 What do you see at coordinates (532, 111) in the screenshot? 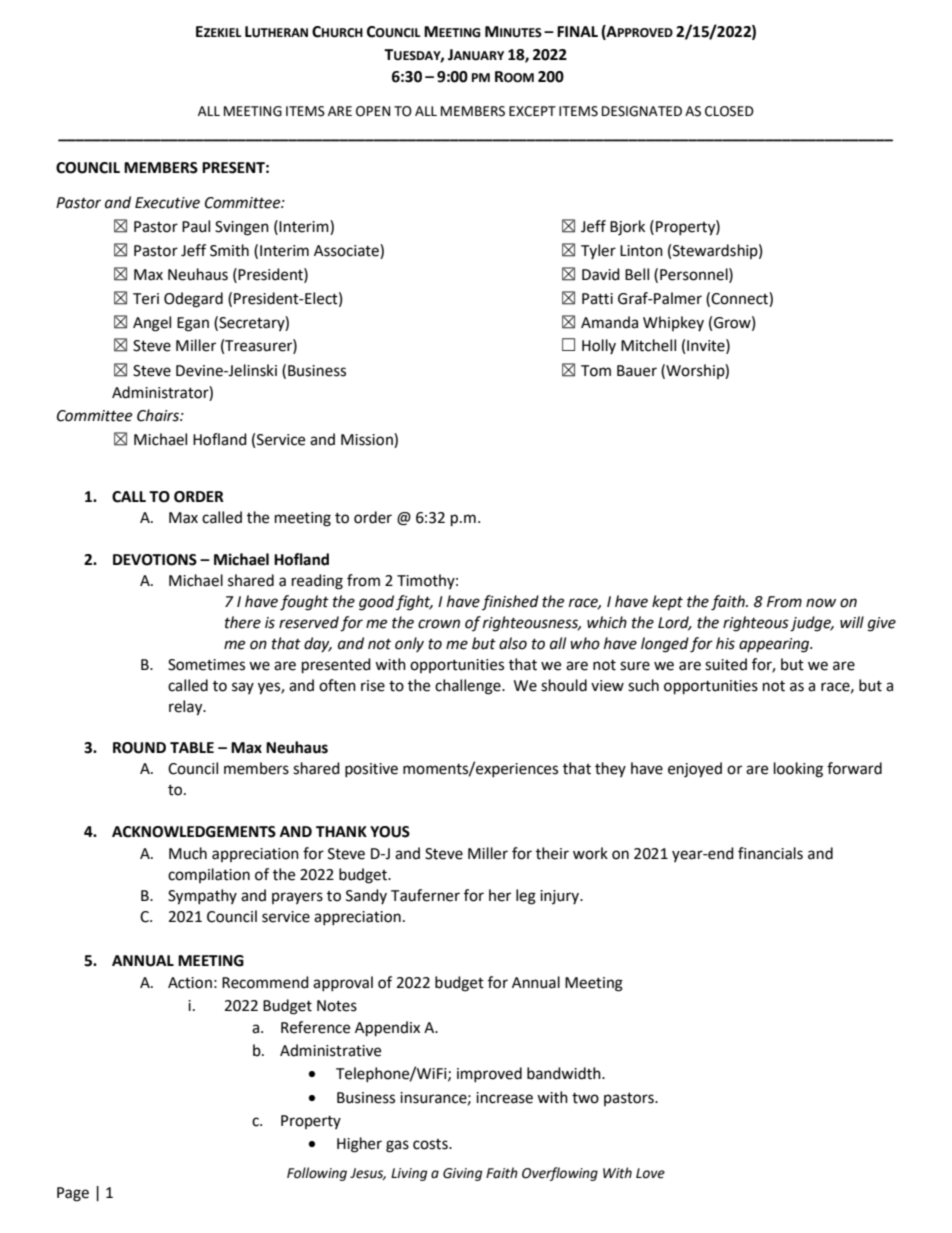
I see `EXCEPT` at bounding box center [532, 111].
